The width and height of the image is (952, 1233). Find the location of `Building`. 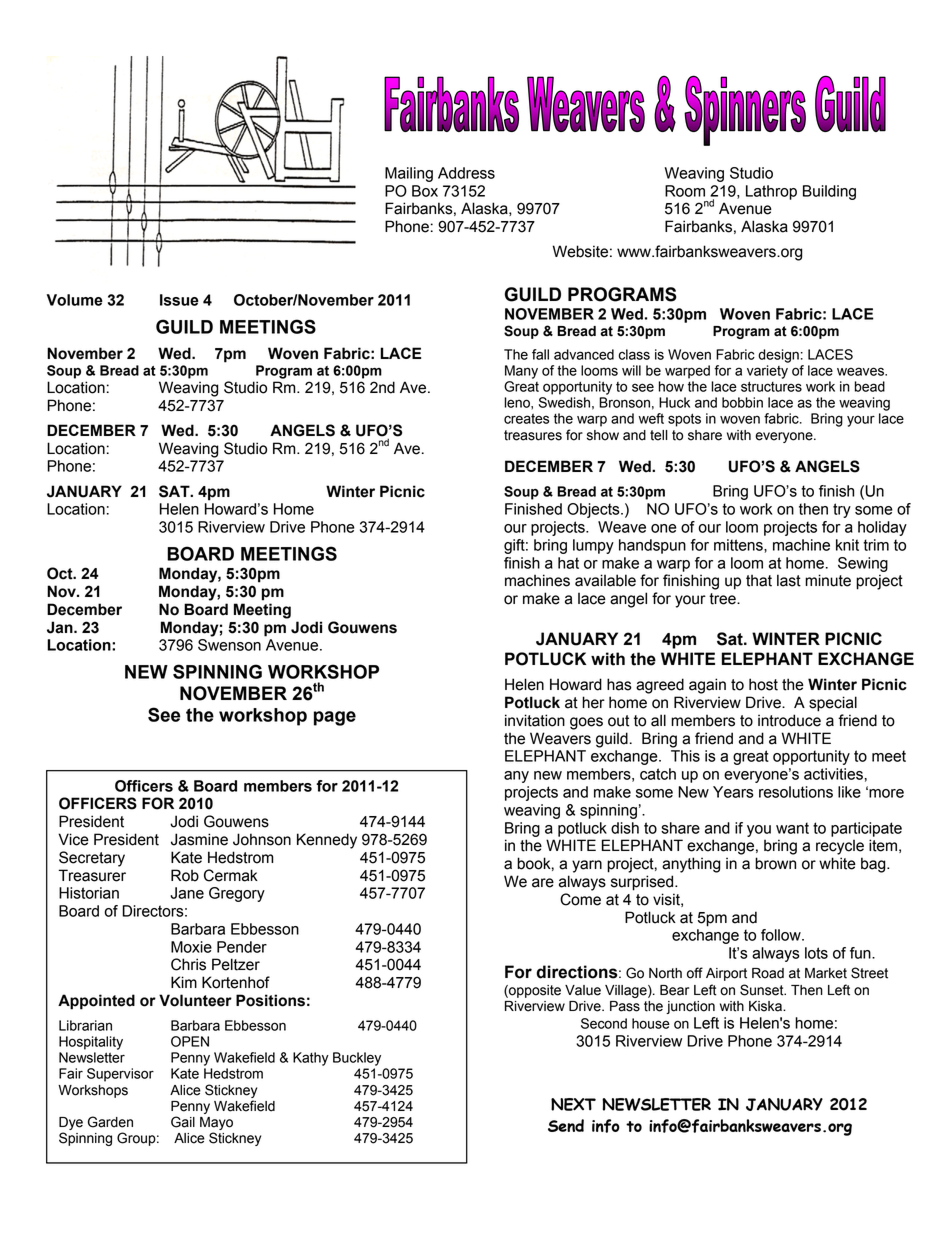

Building is located at coordinates (829, 192).
